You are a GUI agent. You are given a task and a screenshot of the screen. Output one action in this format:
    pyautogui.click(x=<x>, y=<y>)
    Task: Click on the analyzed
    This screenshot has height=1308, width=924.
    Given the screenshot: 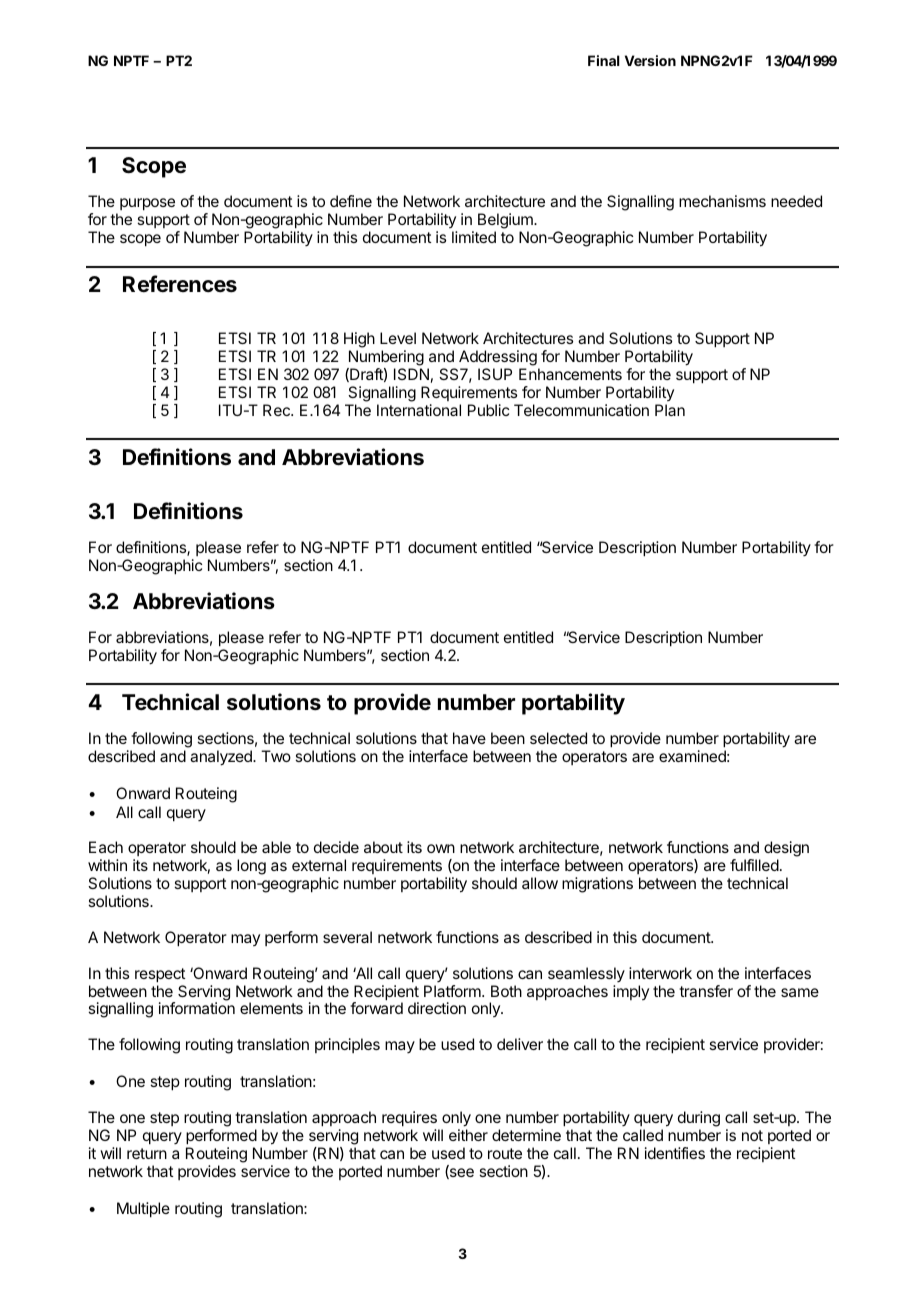 What is the action you would take?
    pyautogui.click(x=222, y=758)
